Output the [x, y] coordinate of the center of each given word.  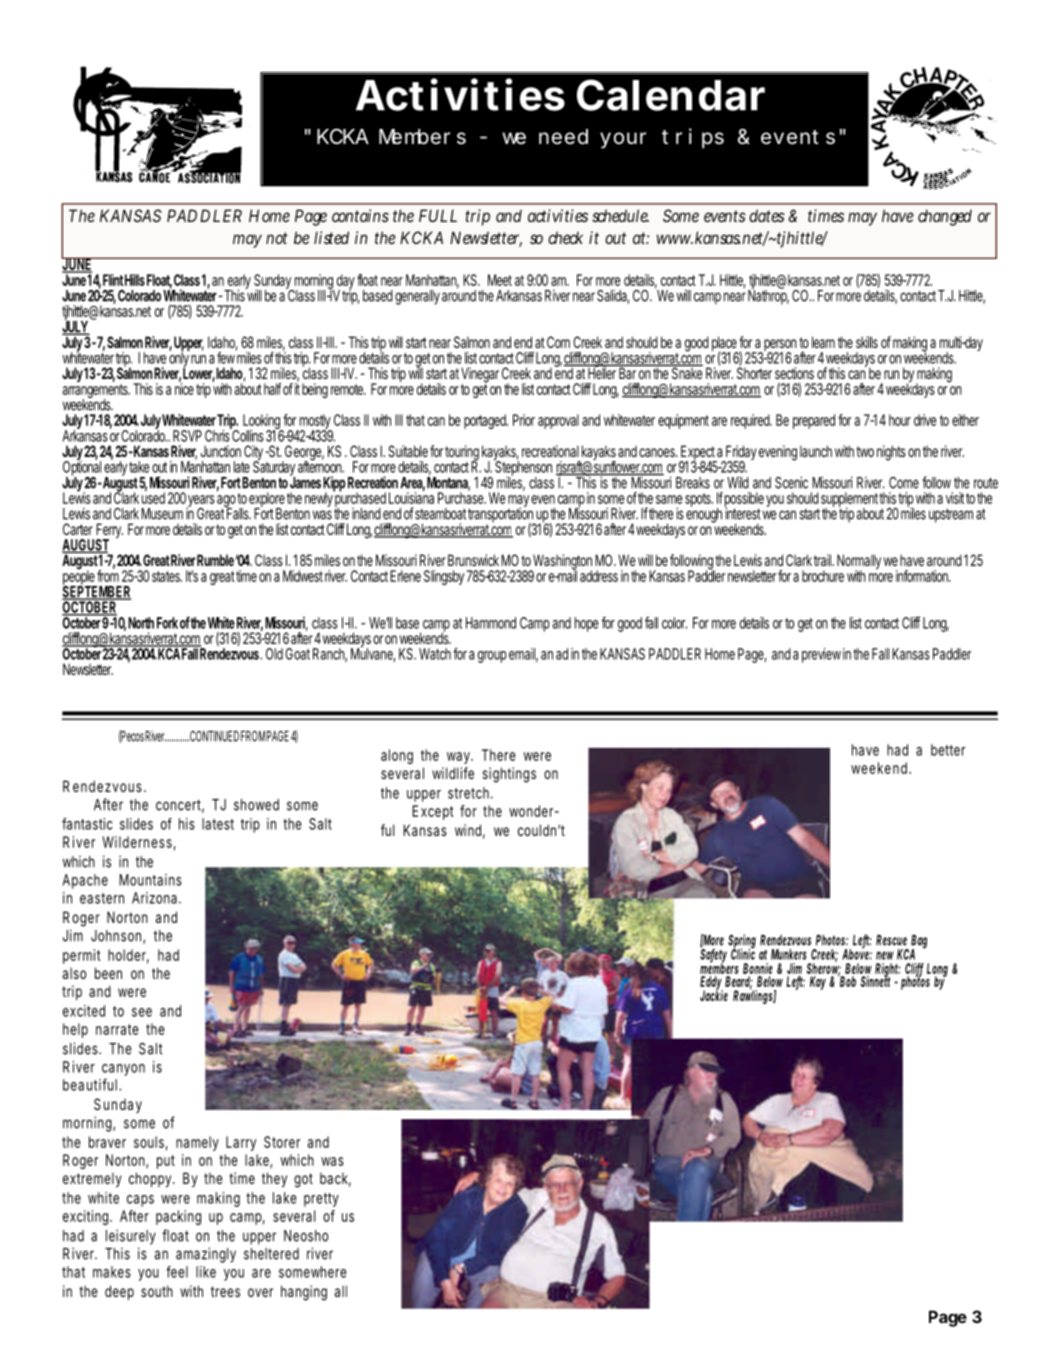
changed [945, 217]
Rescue [891, 940]
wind [468, 830]
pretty [321, 1200]
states [167, 576]
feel [177, 1272]
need [563, 137]
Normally [859, 563]
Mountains [150, 880]
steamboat [441, 514]
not [277, 238]
